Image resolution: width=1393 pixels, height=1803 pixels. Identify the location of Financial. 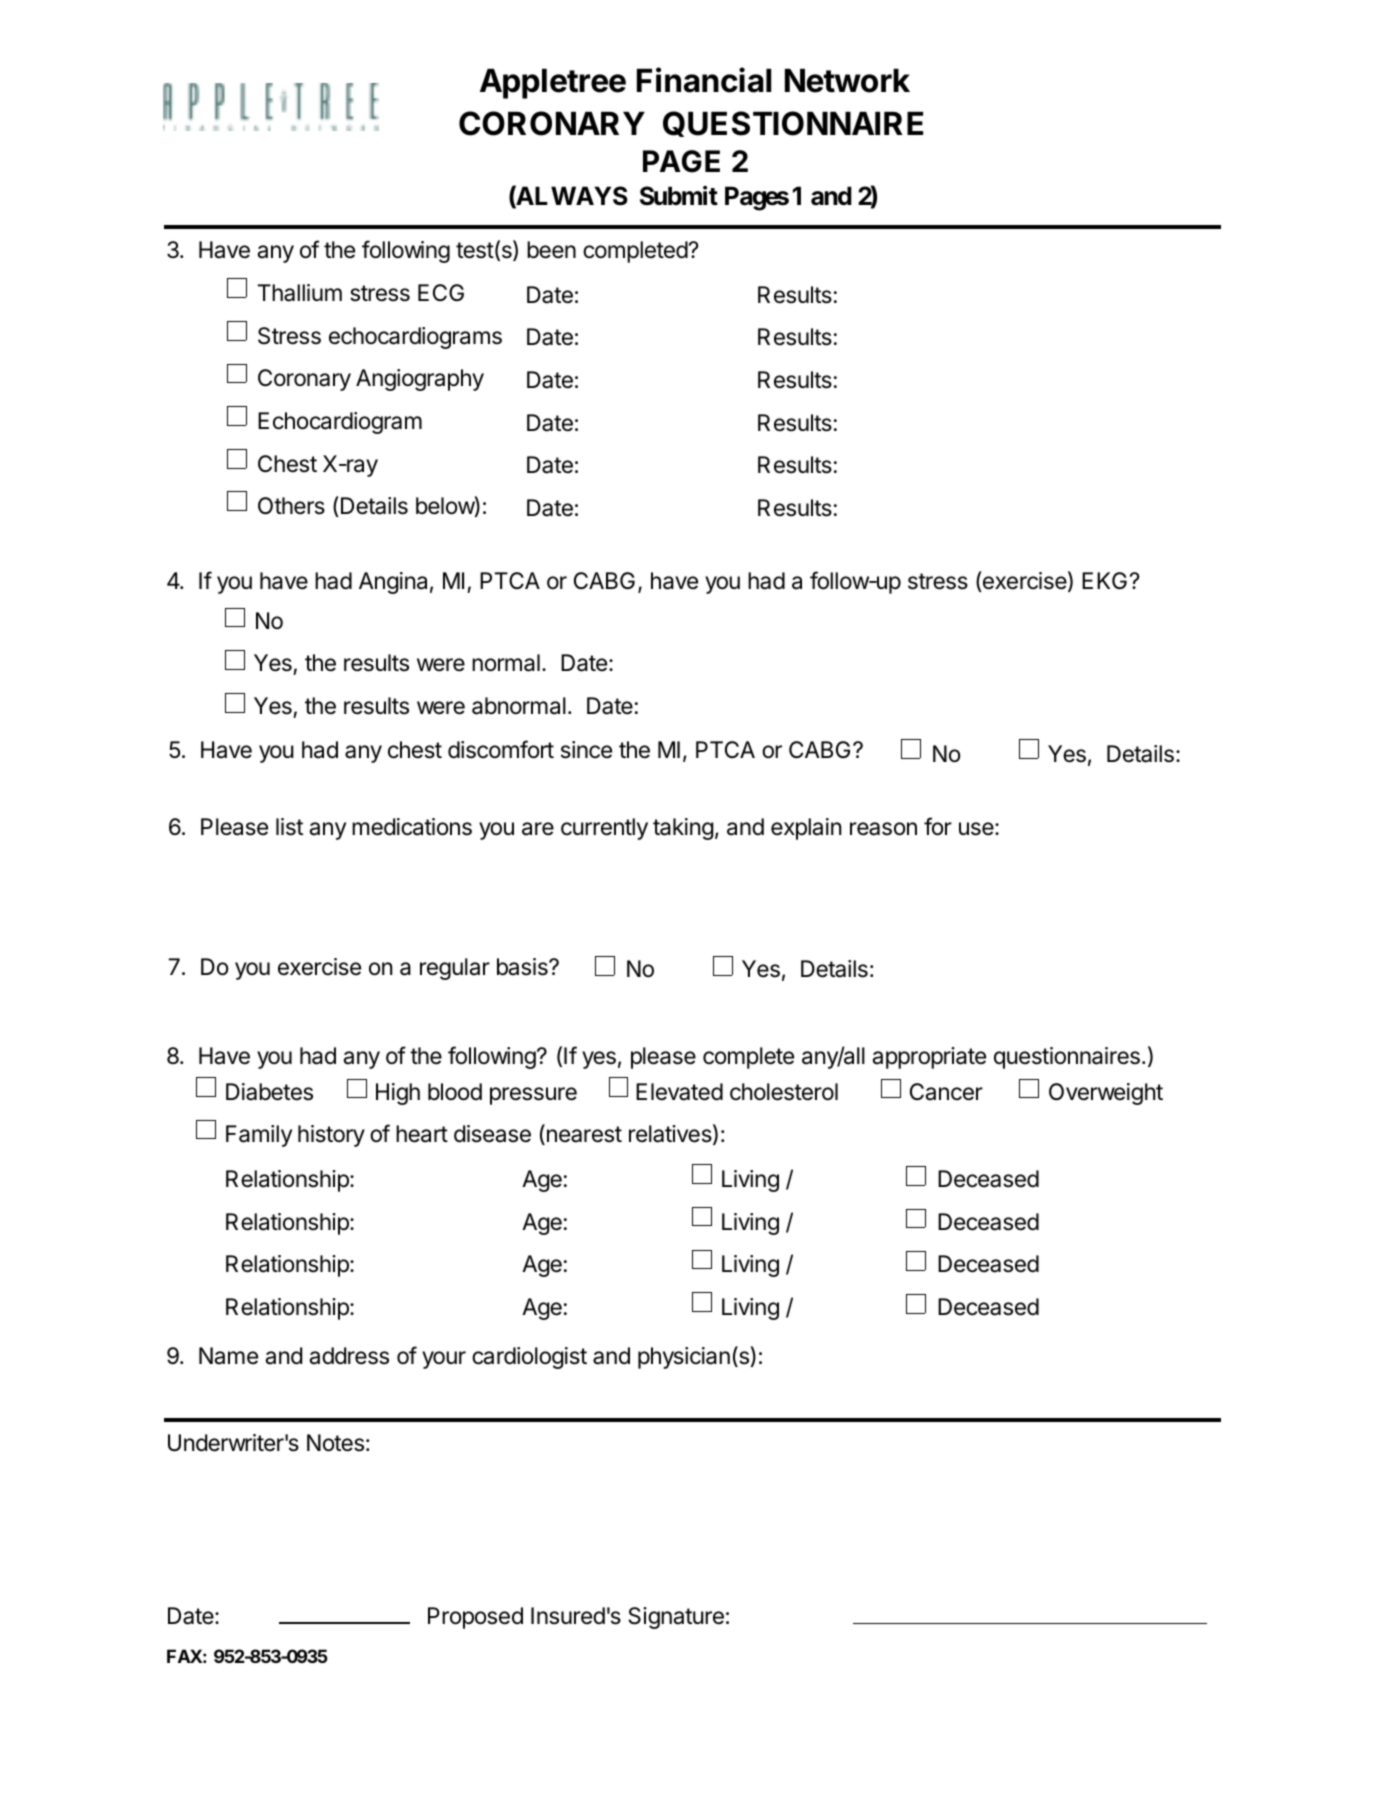
(704, 80).
